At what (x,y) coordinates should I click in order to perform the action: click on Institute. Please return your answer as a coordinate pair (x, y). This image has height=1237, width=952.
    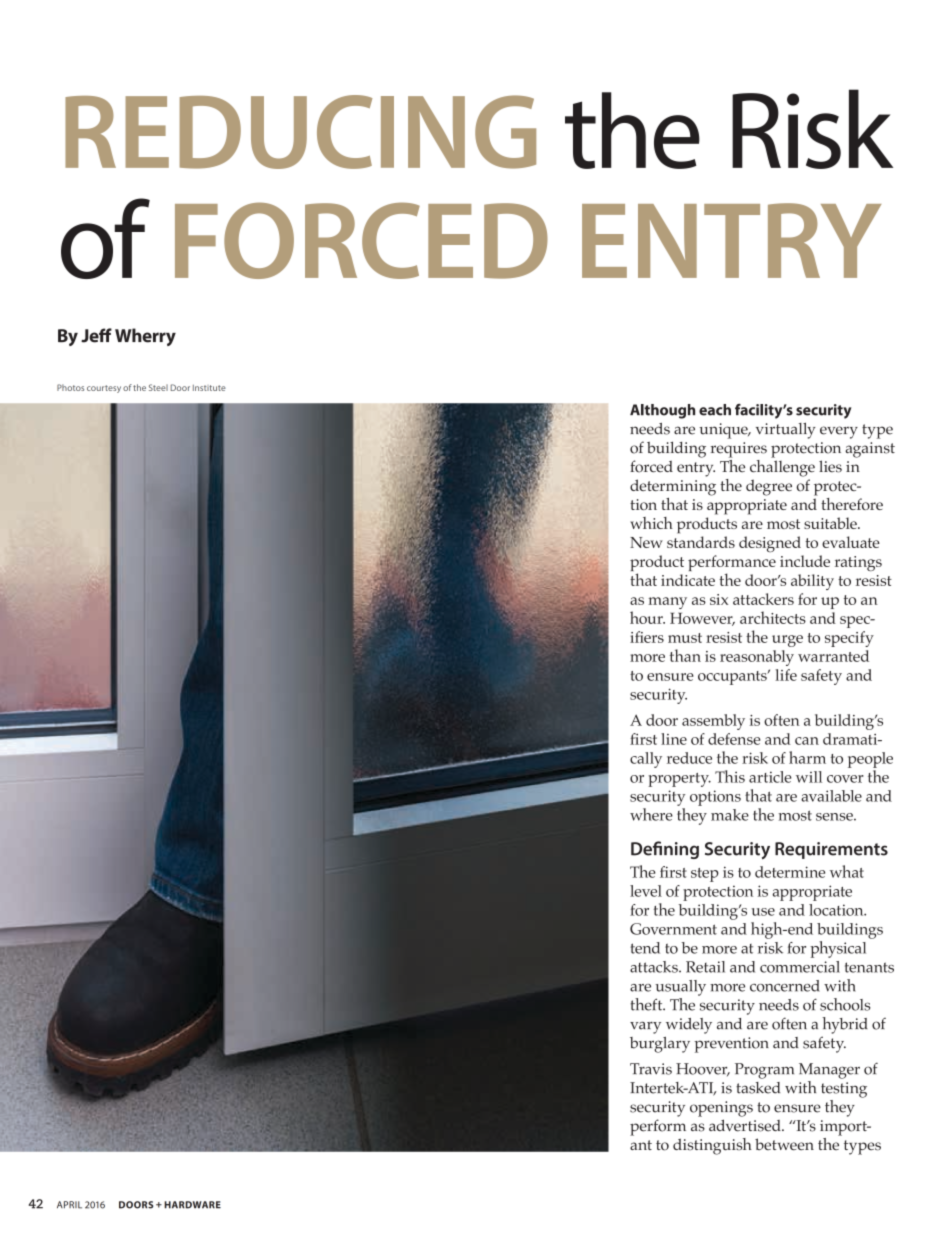
    Looking at the image, I should click on (209, 388).
